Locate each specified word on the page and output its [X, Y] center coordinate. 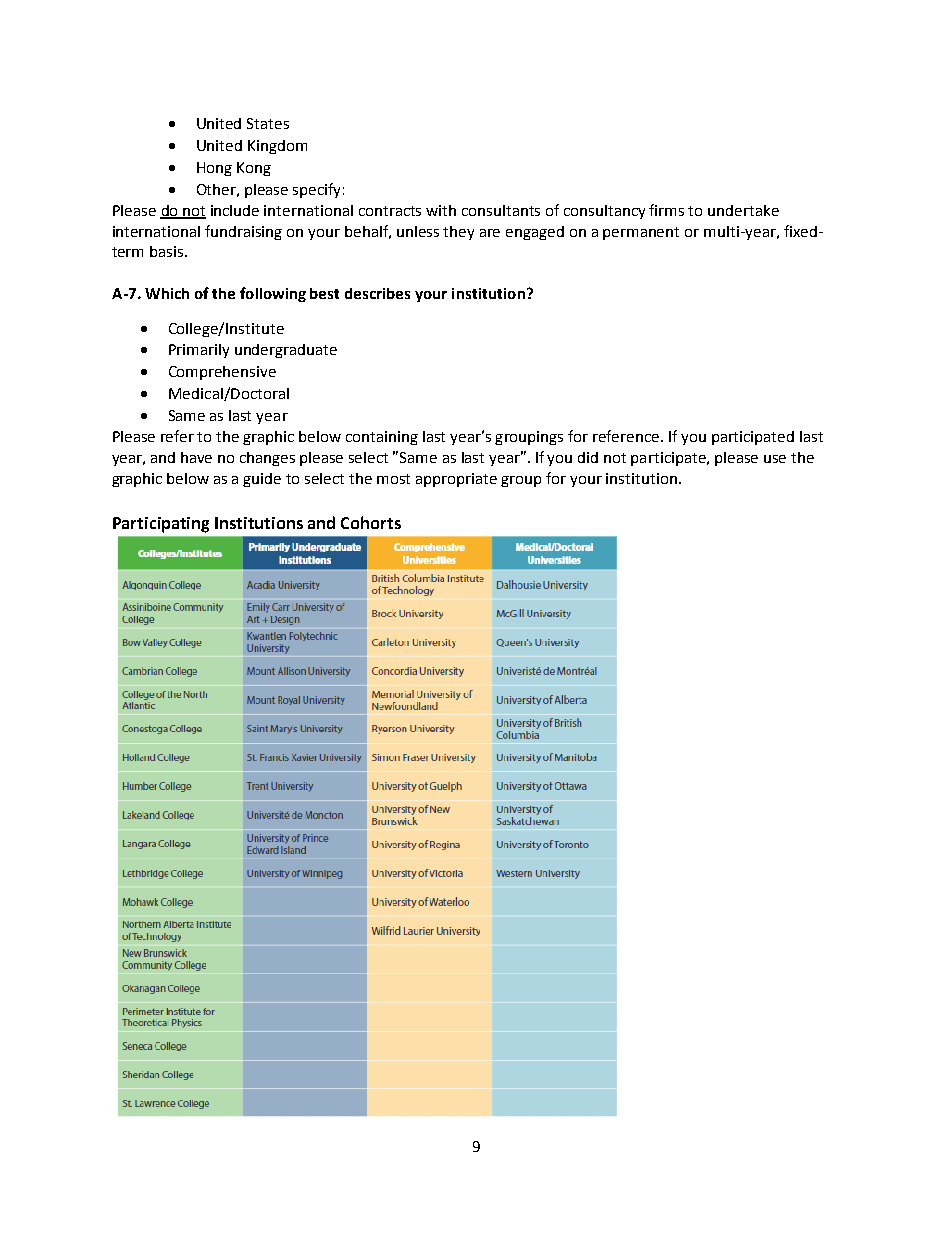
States [268, 123]
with [441, 210]
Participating [161, 525]
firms [666, 210]
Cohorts [371, 522]
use [775, 459]
